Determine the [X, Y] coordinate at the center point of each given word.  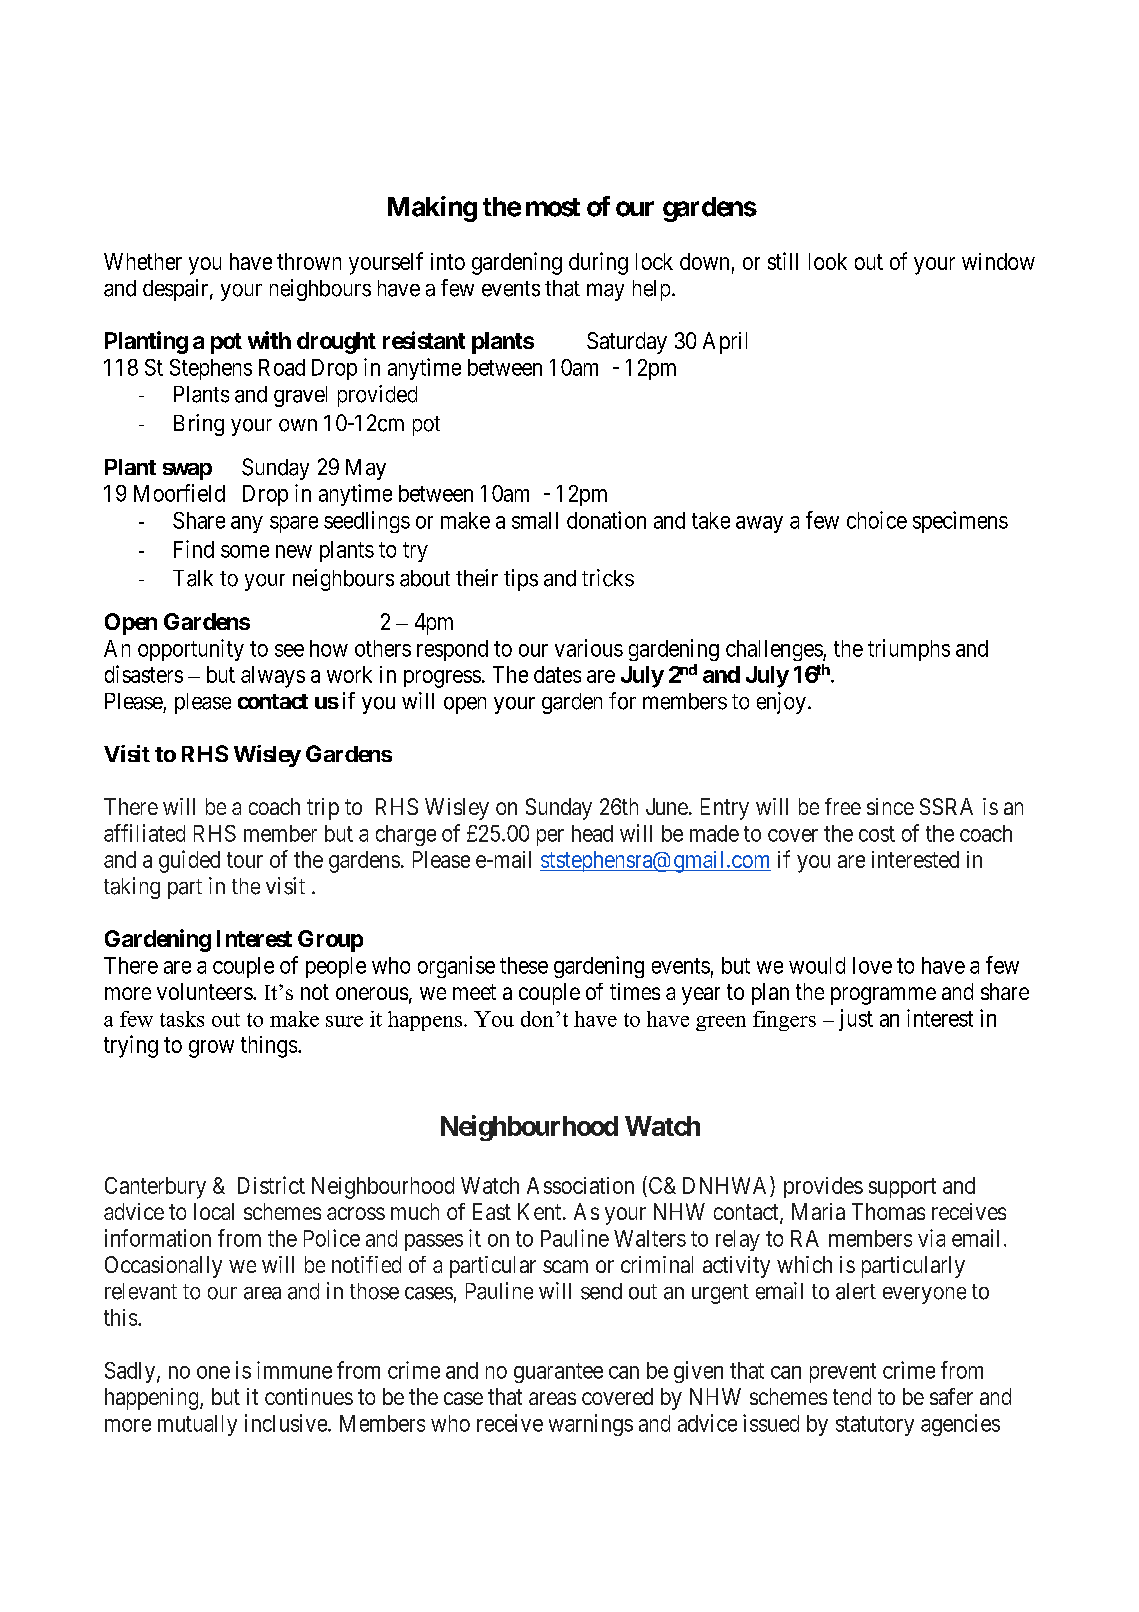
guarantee [558, 1373]
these [524, 965]
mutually [197, 1425]
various [589, 648]
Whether [143, 261]
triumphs [909, 650]
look [828, 261]
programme [883, 996]
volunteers [205, 991]
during [598, 263]
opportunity [191, 650]
